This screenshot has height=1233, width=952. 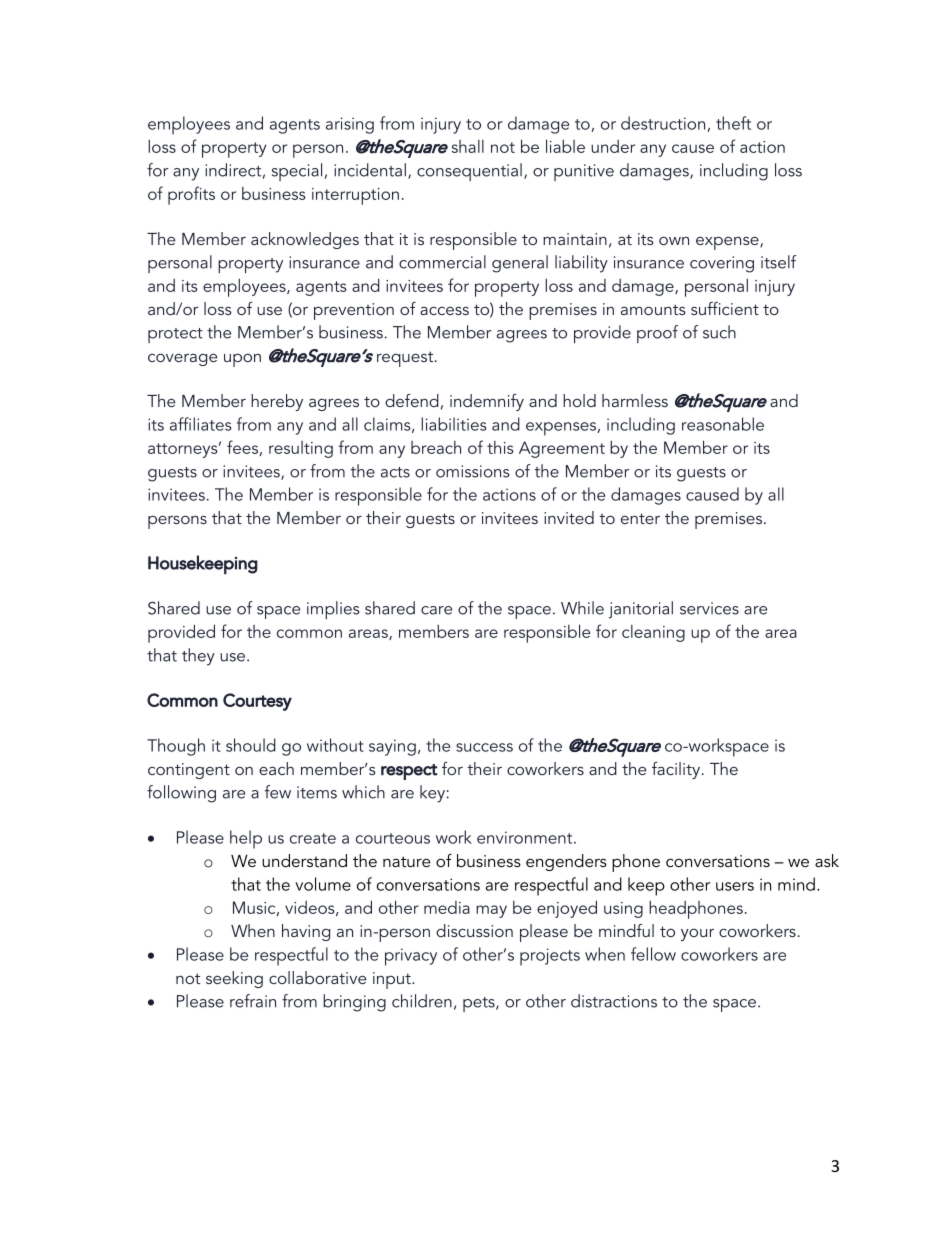 What do you see at coordinates (234, 979) in the screenshot?
I see `seeking` at bounding box center [234, 979].
